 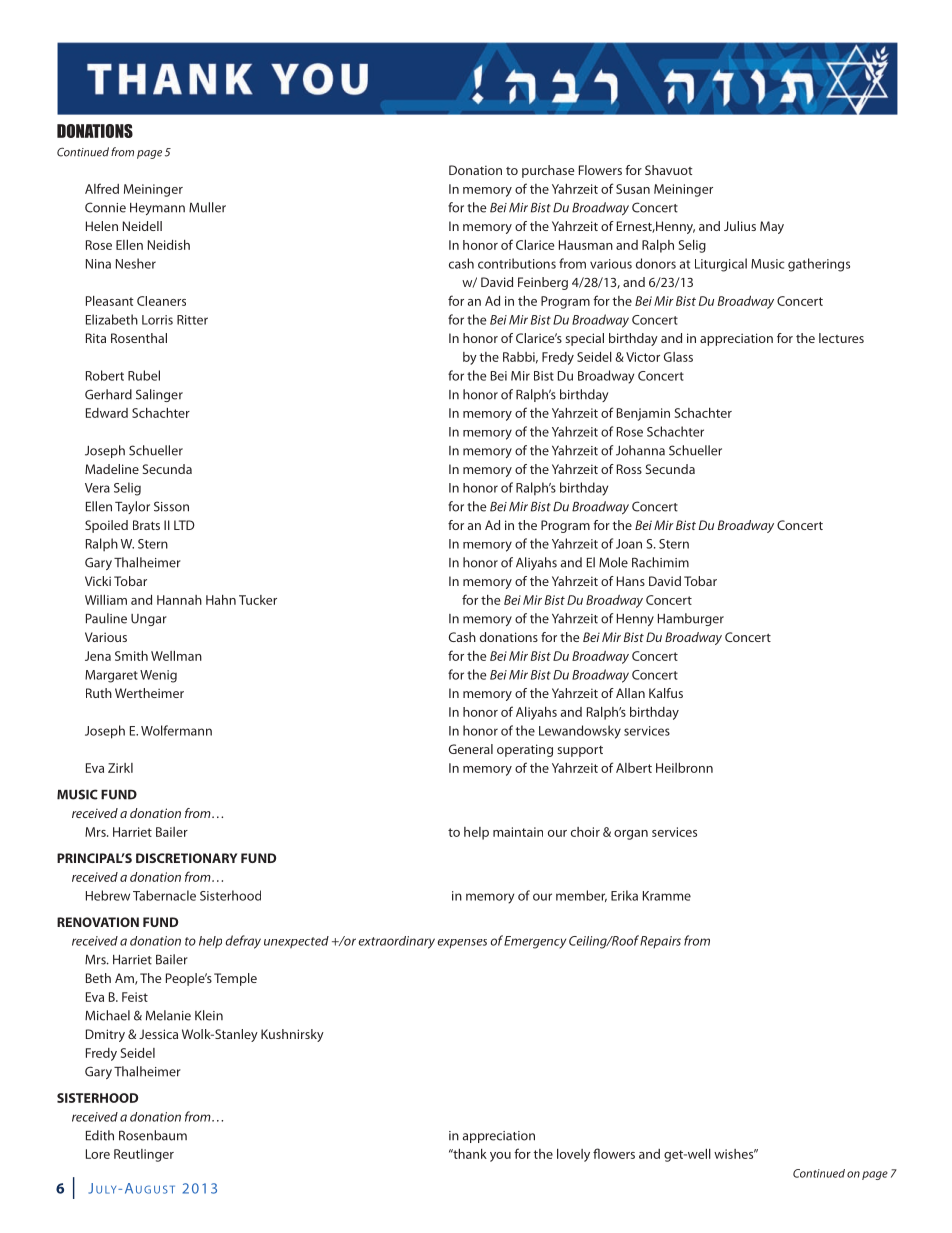 What do you see at coordinates (171, 506) in the document?
I see `Sisson` at bounding box center [171, 506].
